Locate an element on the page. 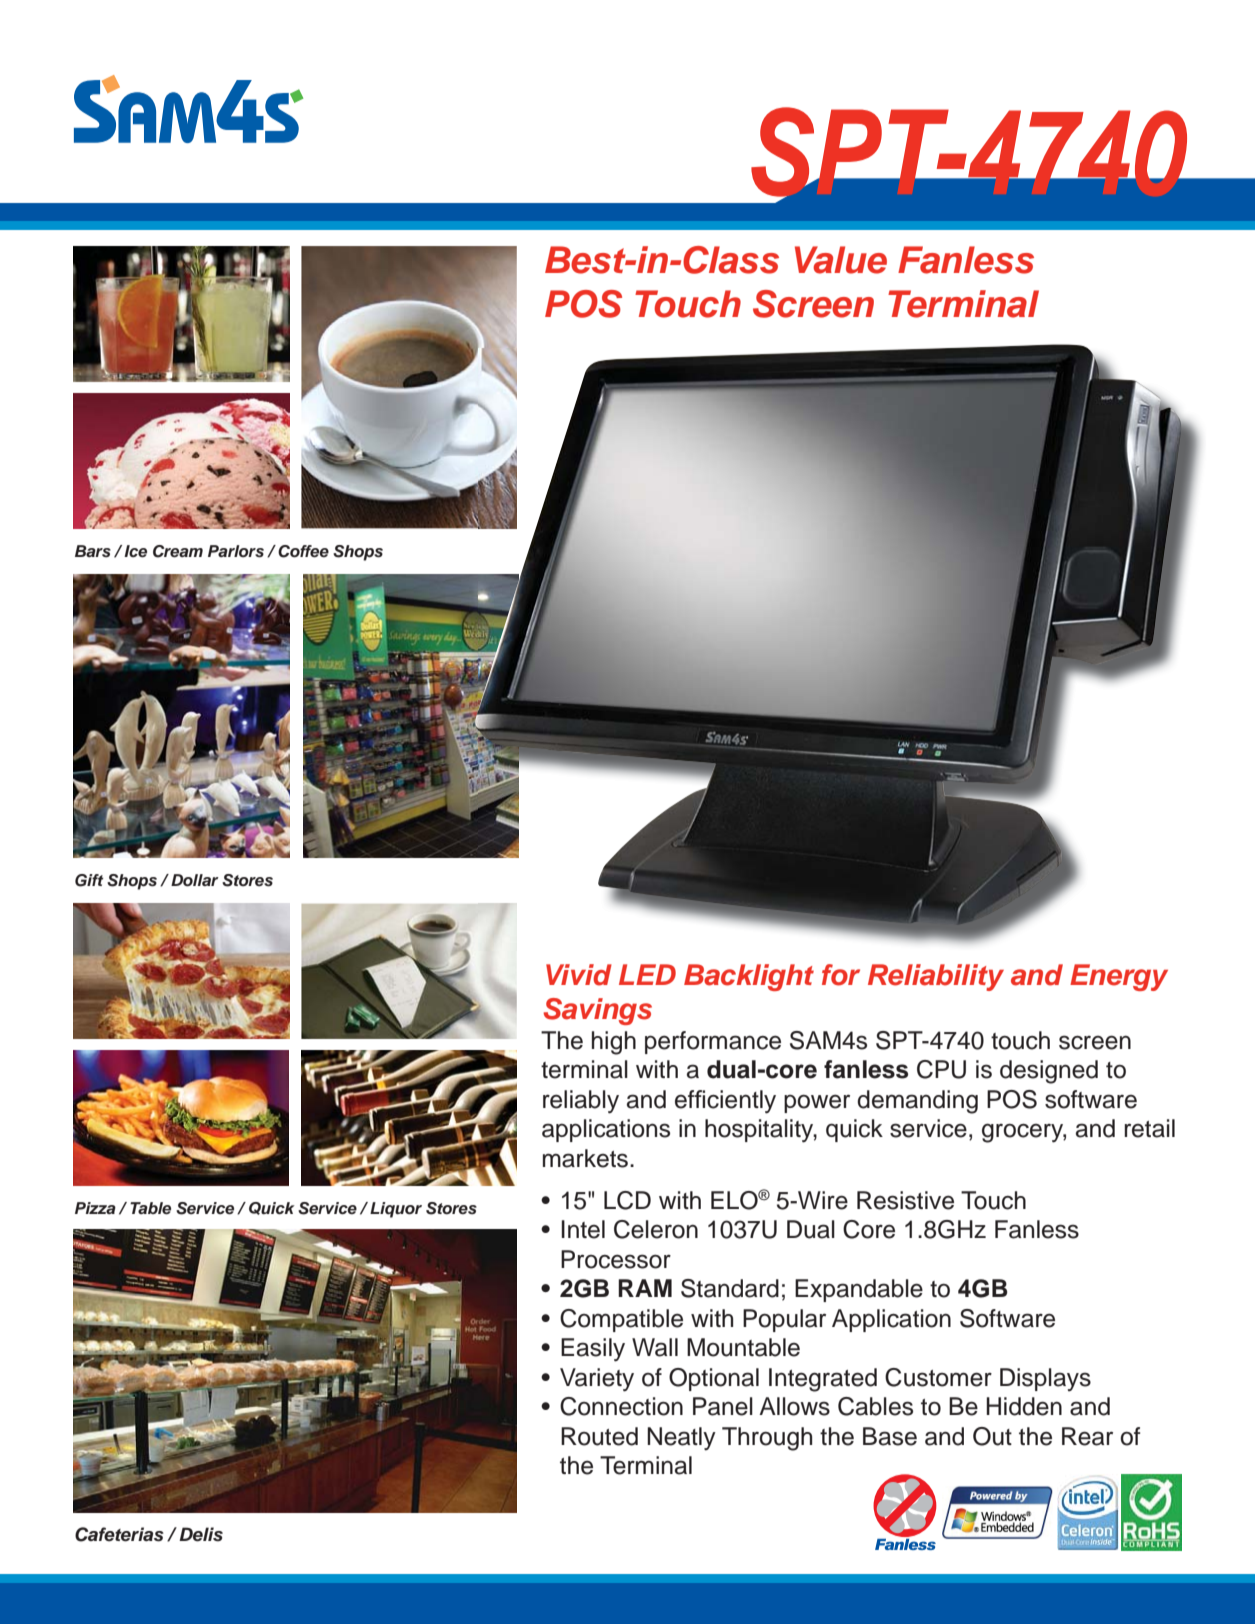 The width and height of the page is (1255, 1624). Parlors is located at coordinates (236, 551).
